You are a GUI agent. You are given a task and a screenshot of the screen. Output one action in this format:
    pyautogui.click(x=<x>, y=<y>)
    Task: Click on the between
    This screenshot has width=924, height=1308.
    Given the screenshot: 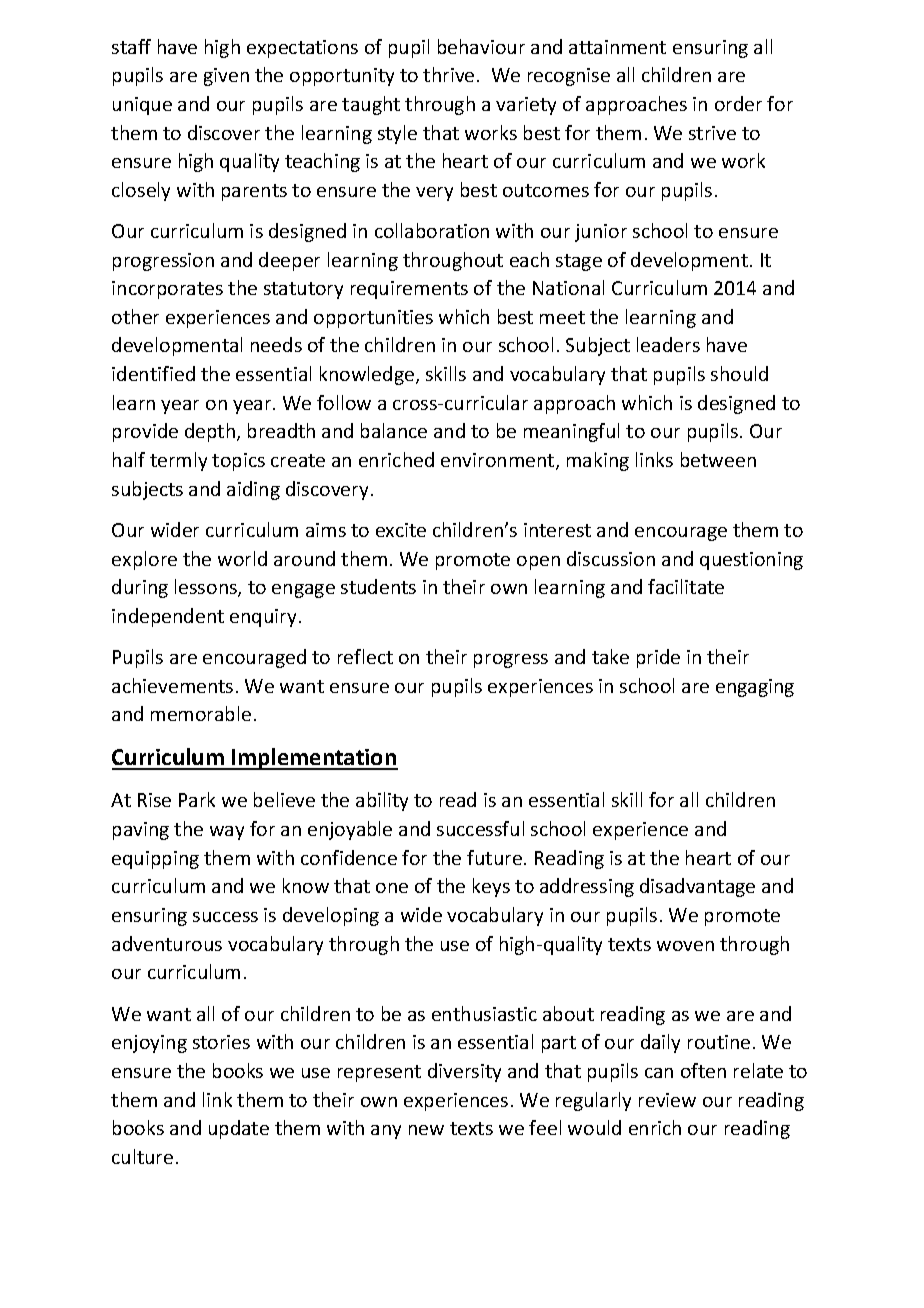 What is the action you would take?
    pyautogui.click(x=718, y=459)
